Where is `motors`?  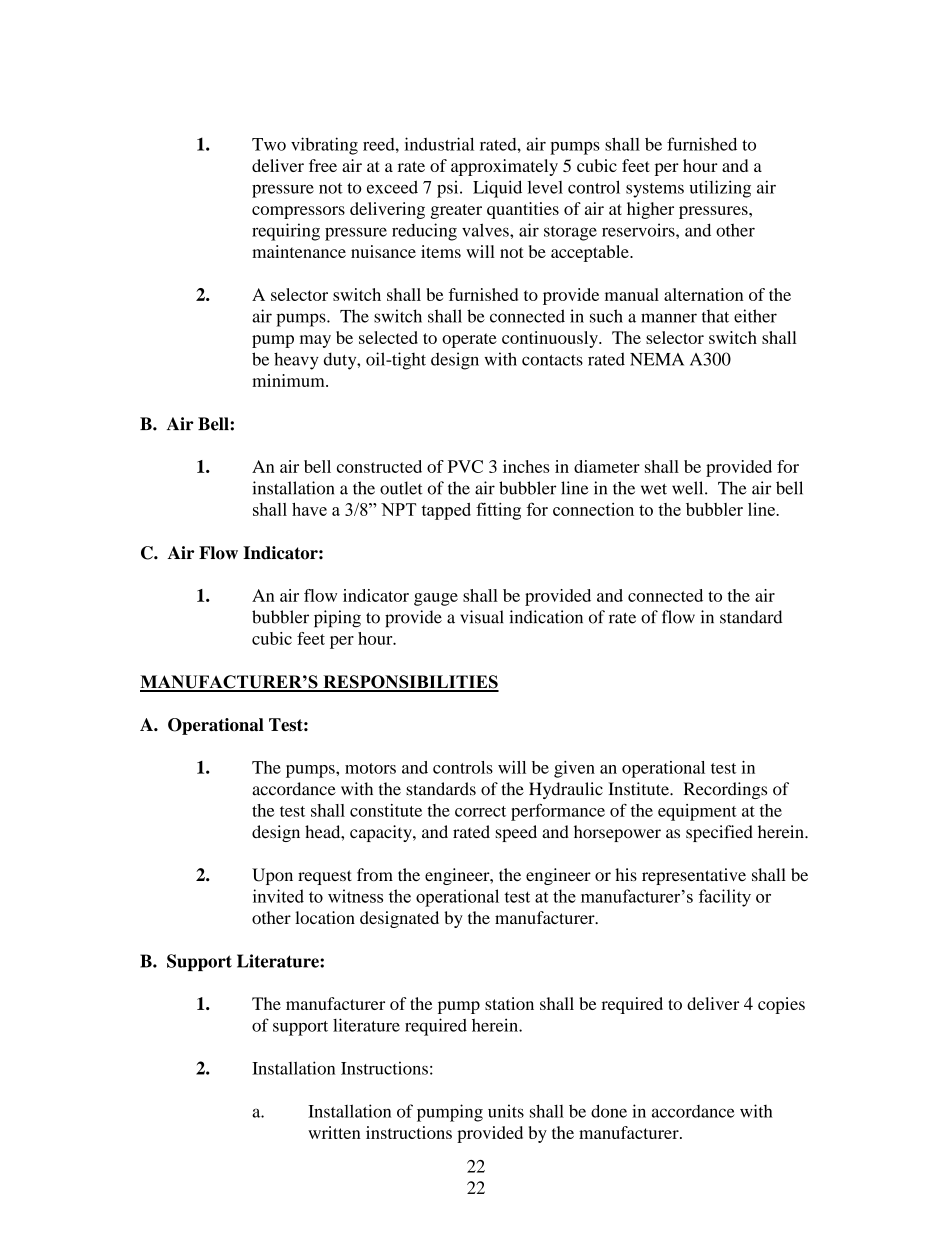 motors is located at coordinates (370, 768).
